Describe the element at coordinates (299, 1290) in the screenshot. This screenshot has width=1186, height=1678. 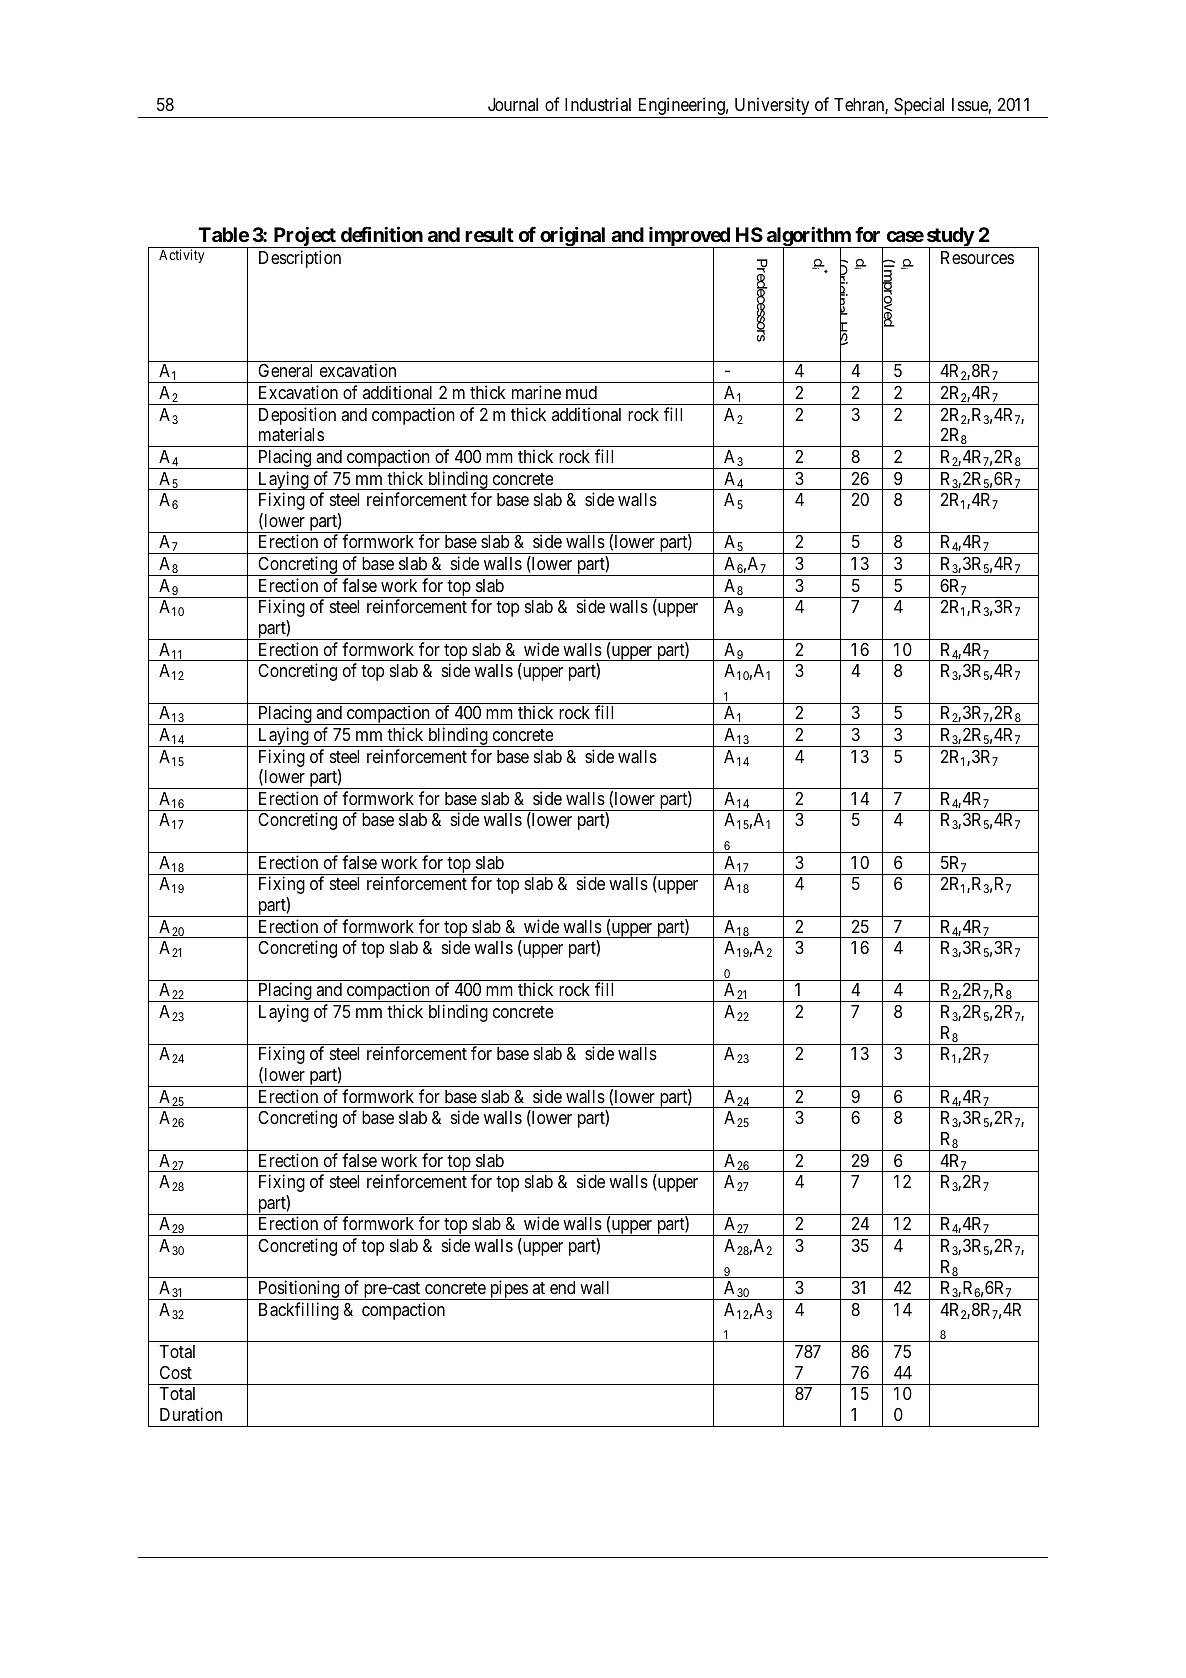
I see `Positioning` at that location.
